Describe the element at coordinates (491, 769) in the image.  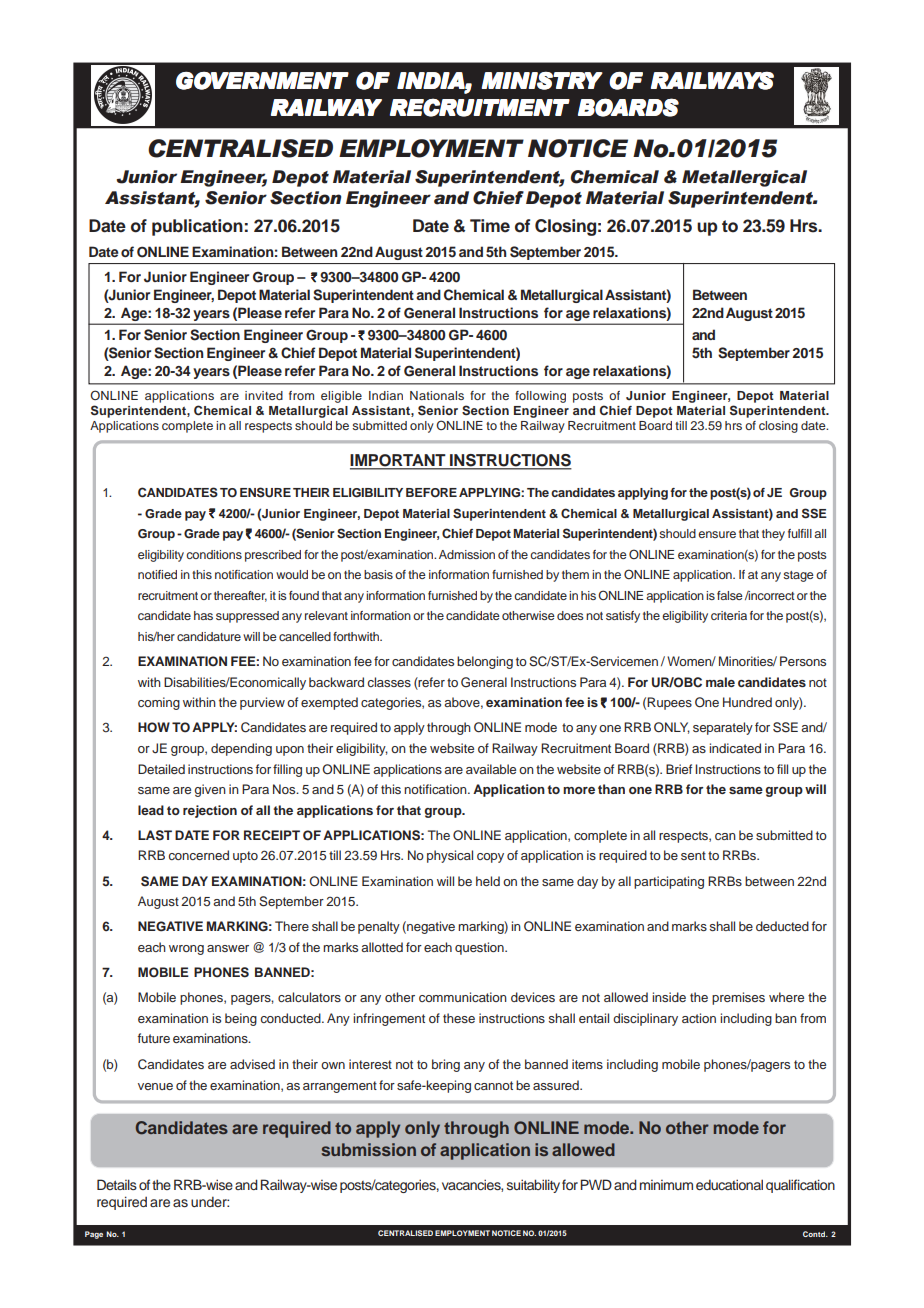
I see `available` at that location.
